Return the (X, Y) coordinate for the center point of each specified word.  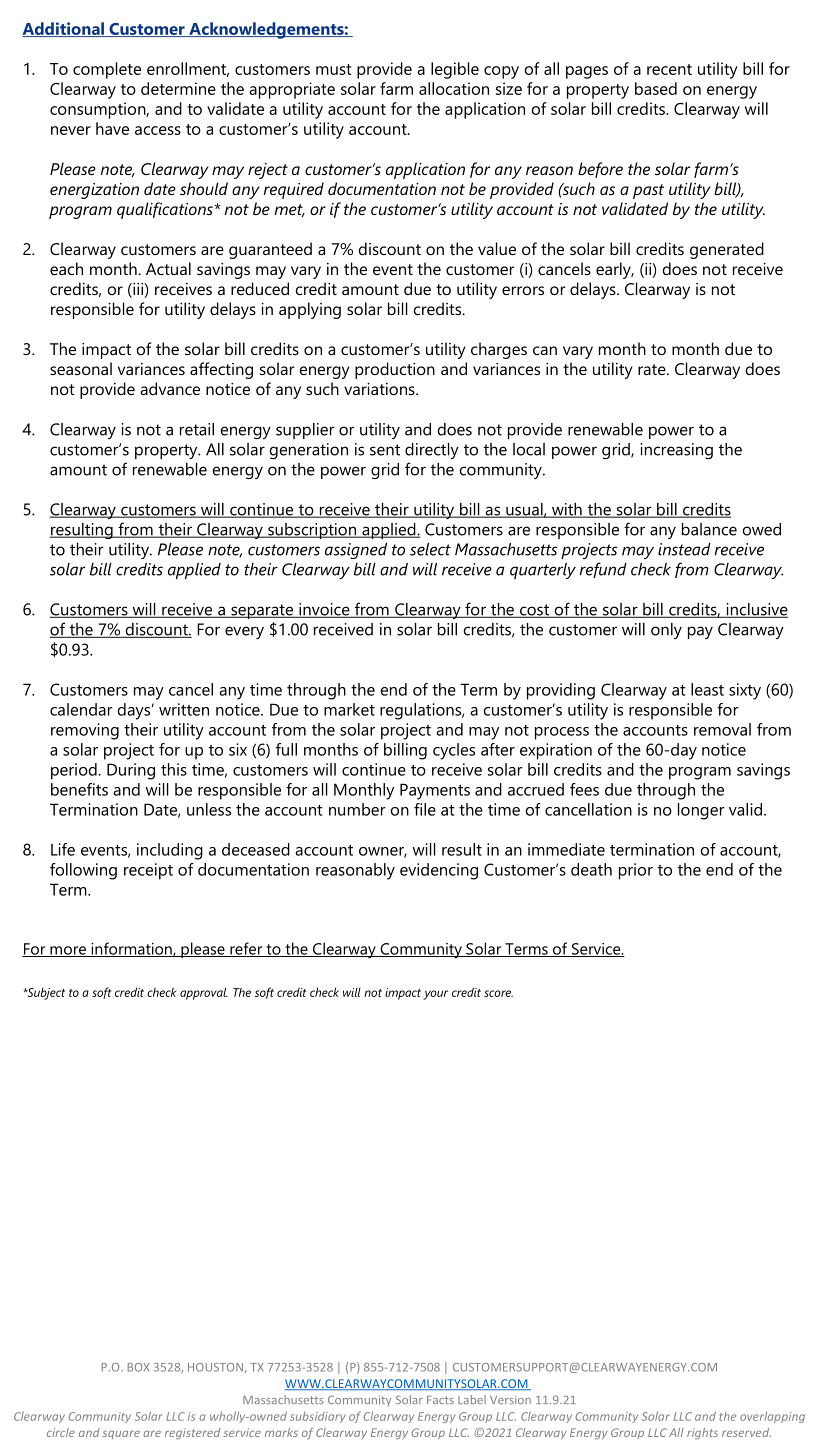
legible (455, 70)
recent (669, 69)
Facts (440, 1400)
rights (702, 1433)
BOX (139, 1367)
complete (107, 70)
